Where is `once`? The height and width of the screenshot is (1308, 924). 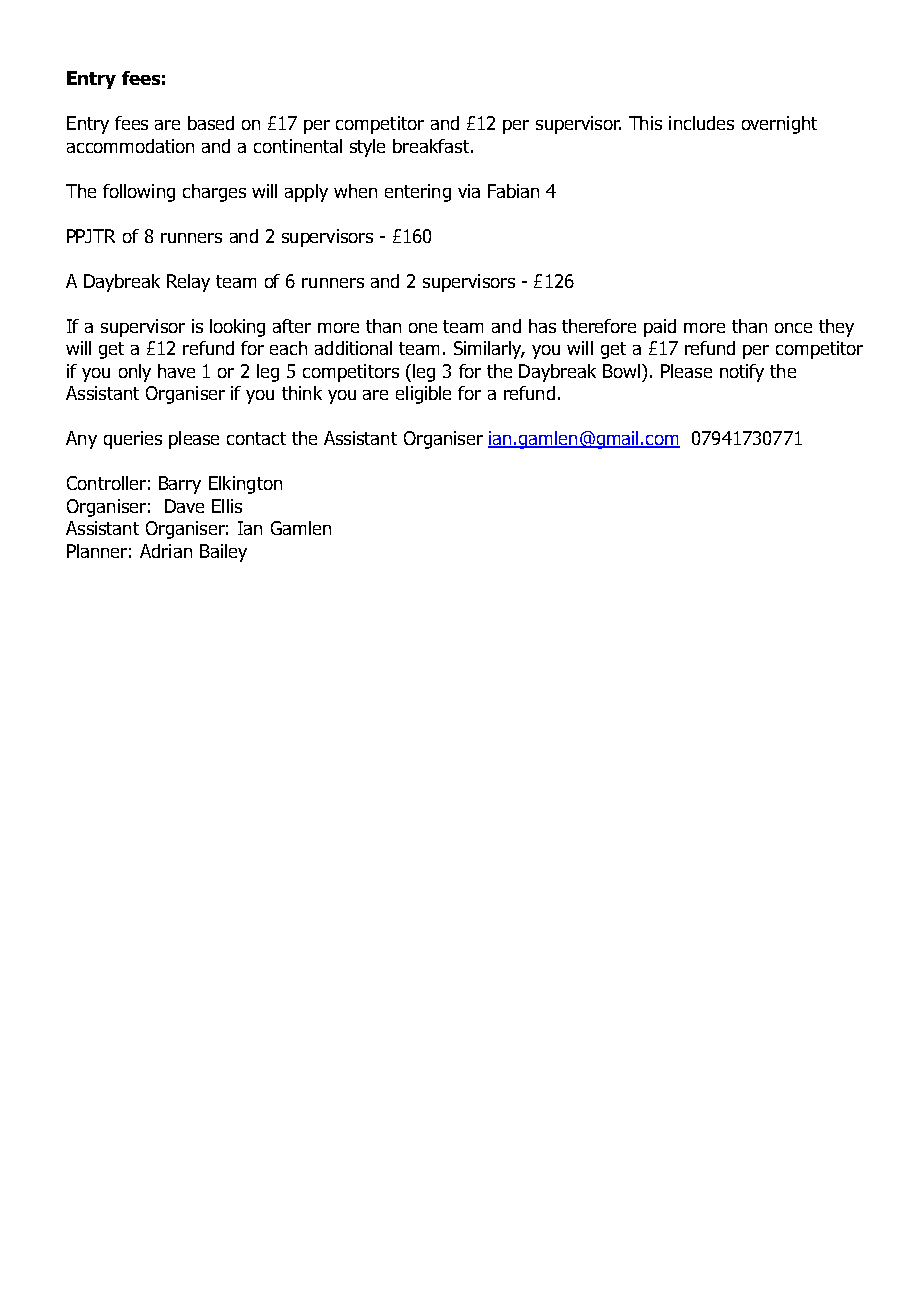 once is located at coordinates (793, 328).
